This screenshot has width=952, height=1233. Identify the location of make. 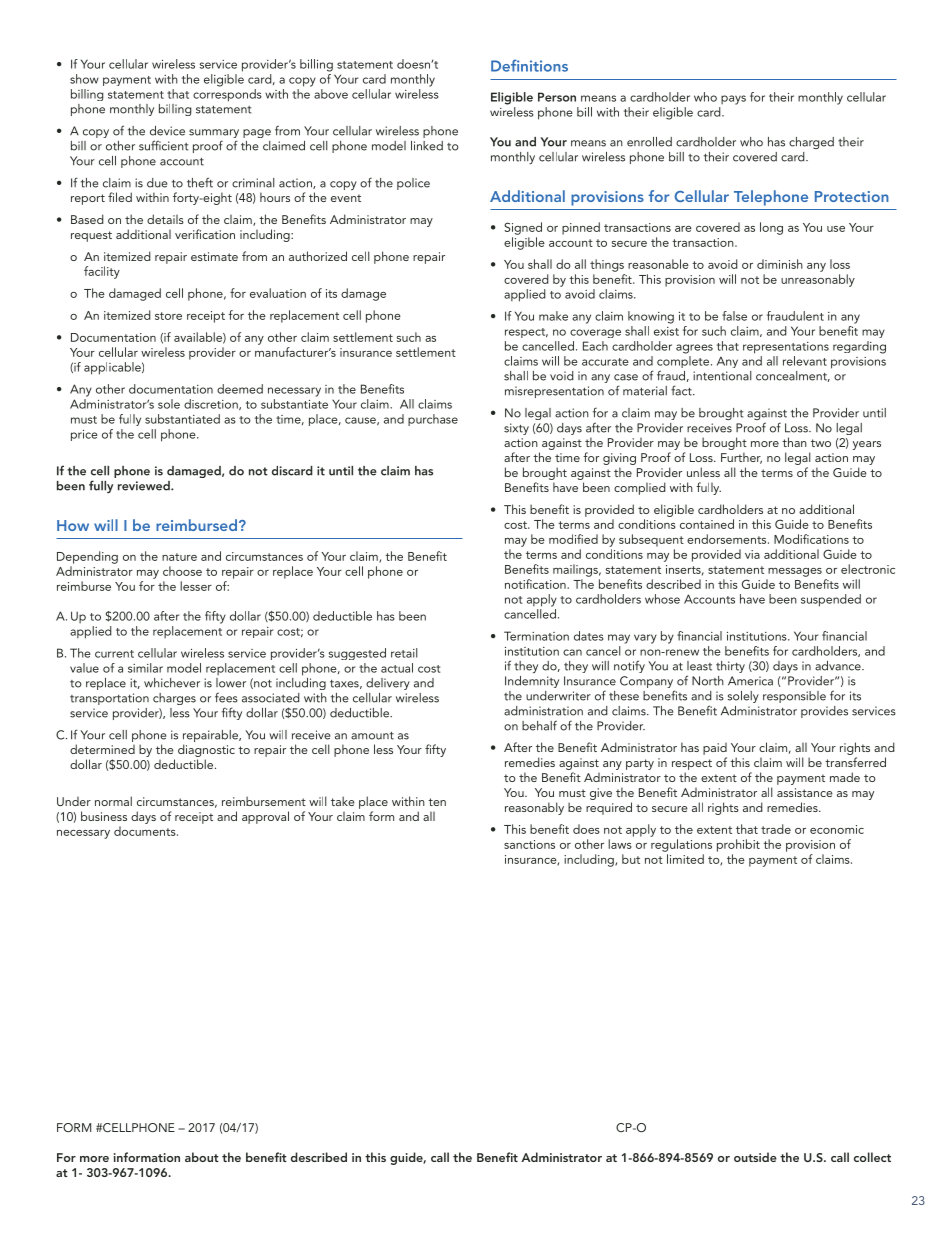
(553, 316).
